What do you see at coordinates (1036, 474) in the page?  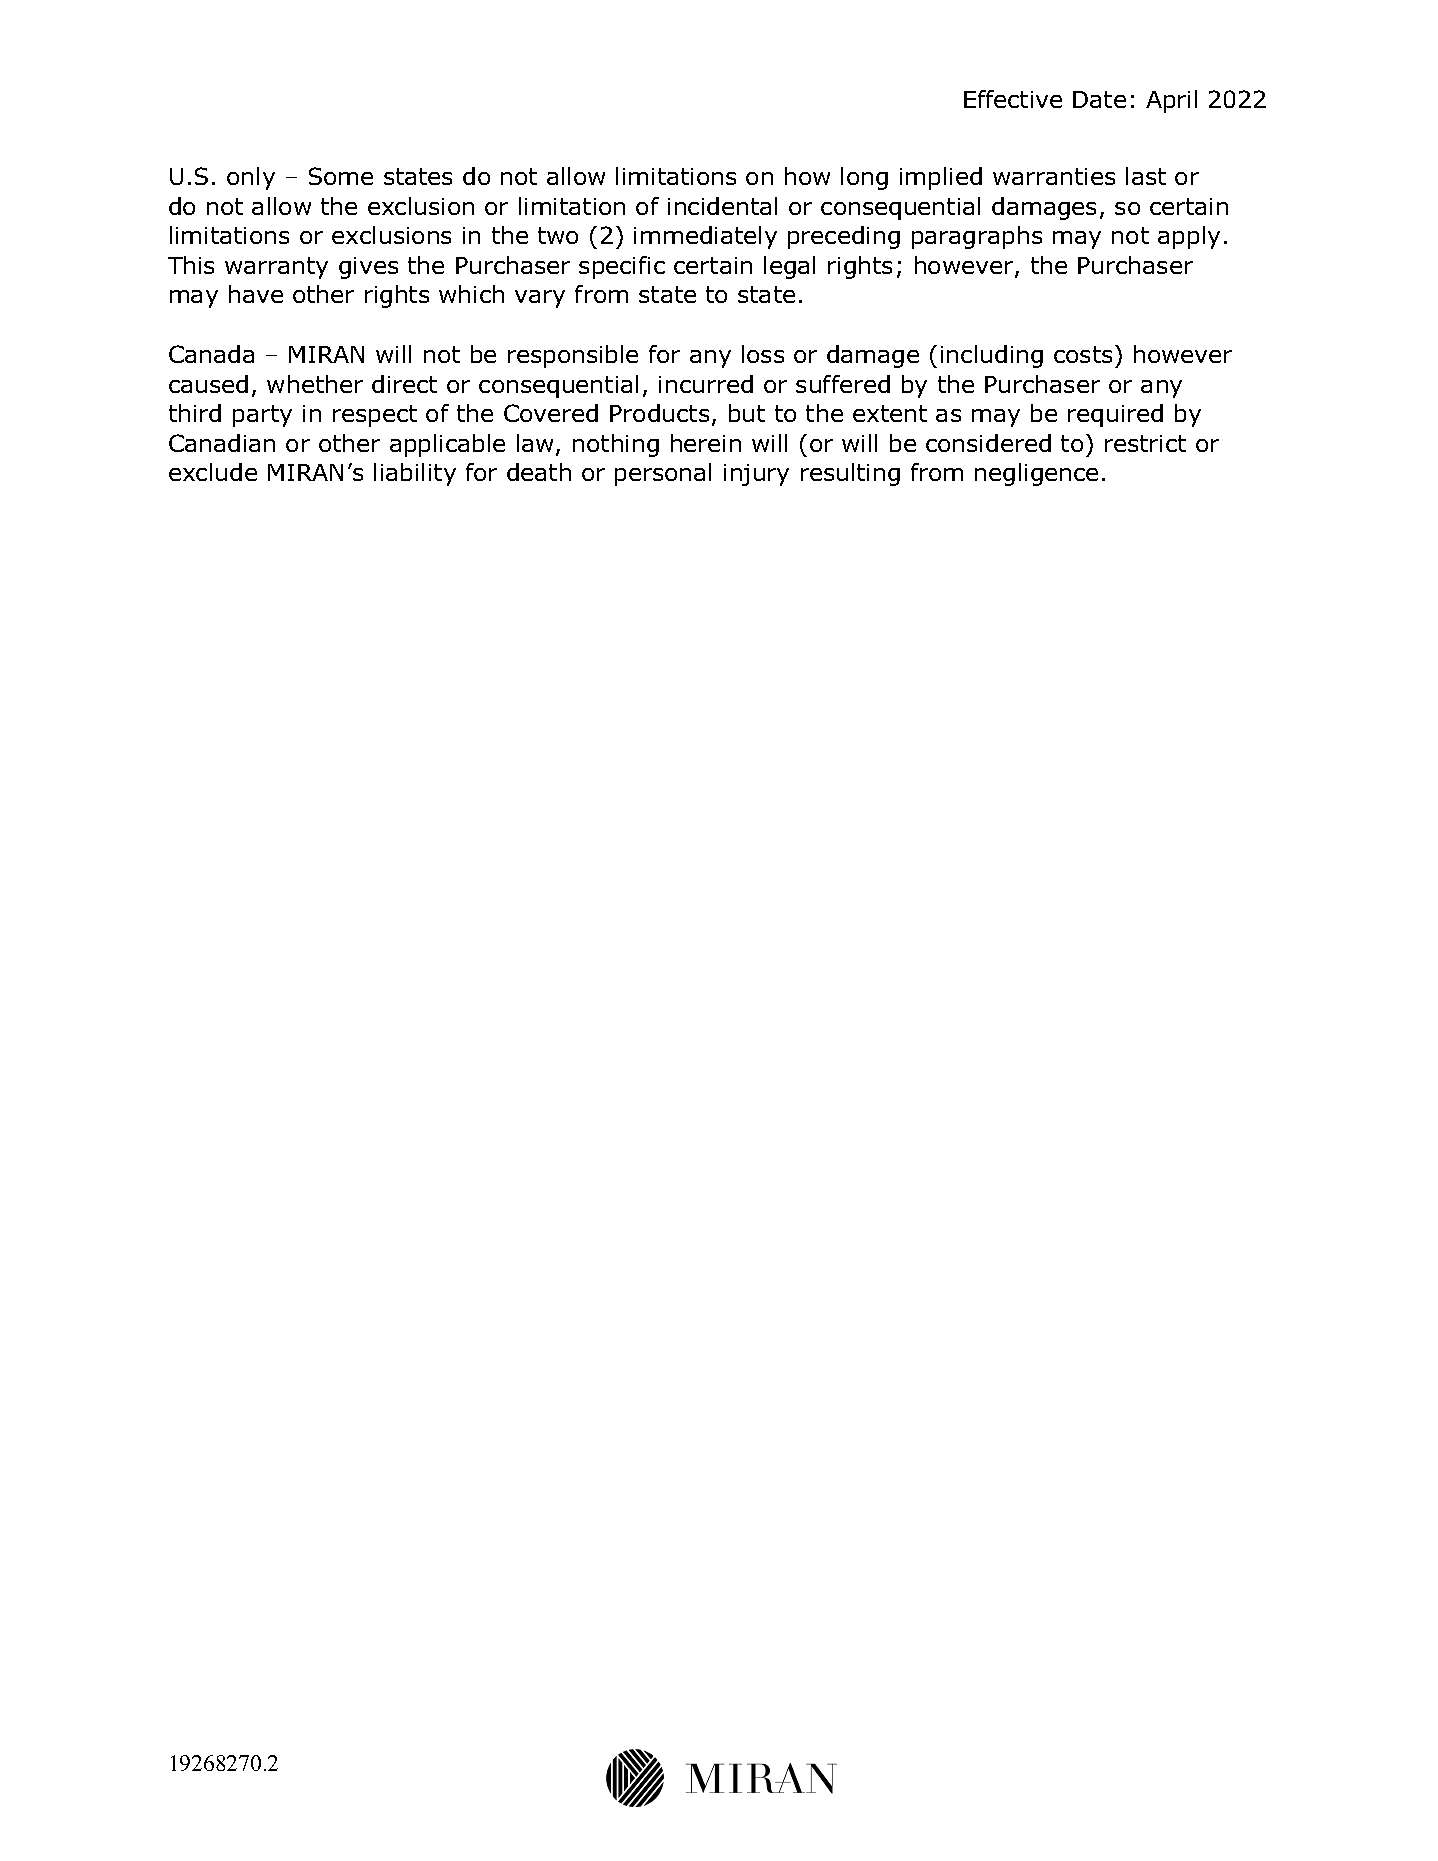 I see `negligence` at bounding box center [1036, 474].
